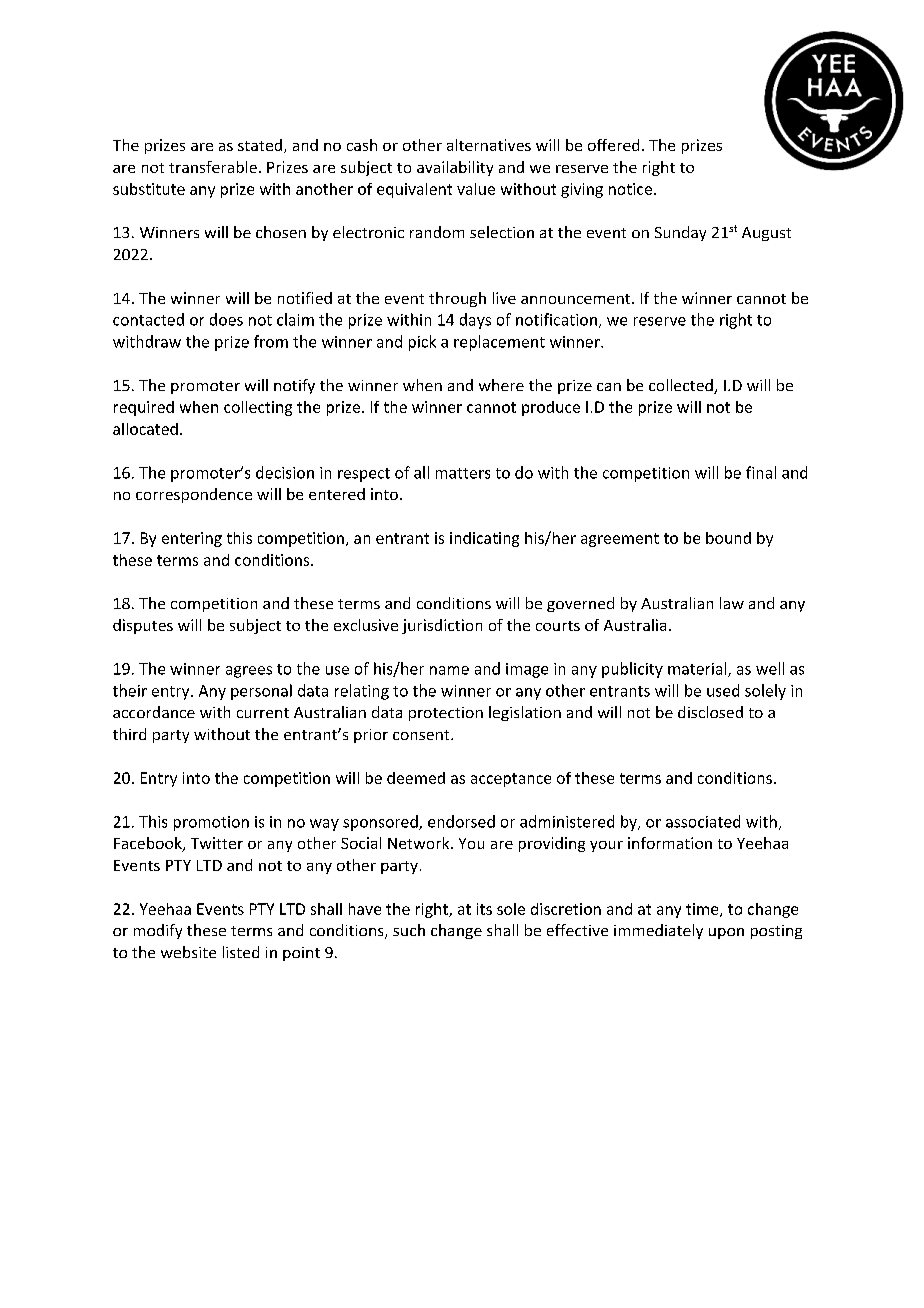  What do you see at coordinates (630, 189) in the page?
I see `notice` at bounding box center [630, 189].
